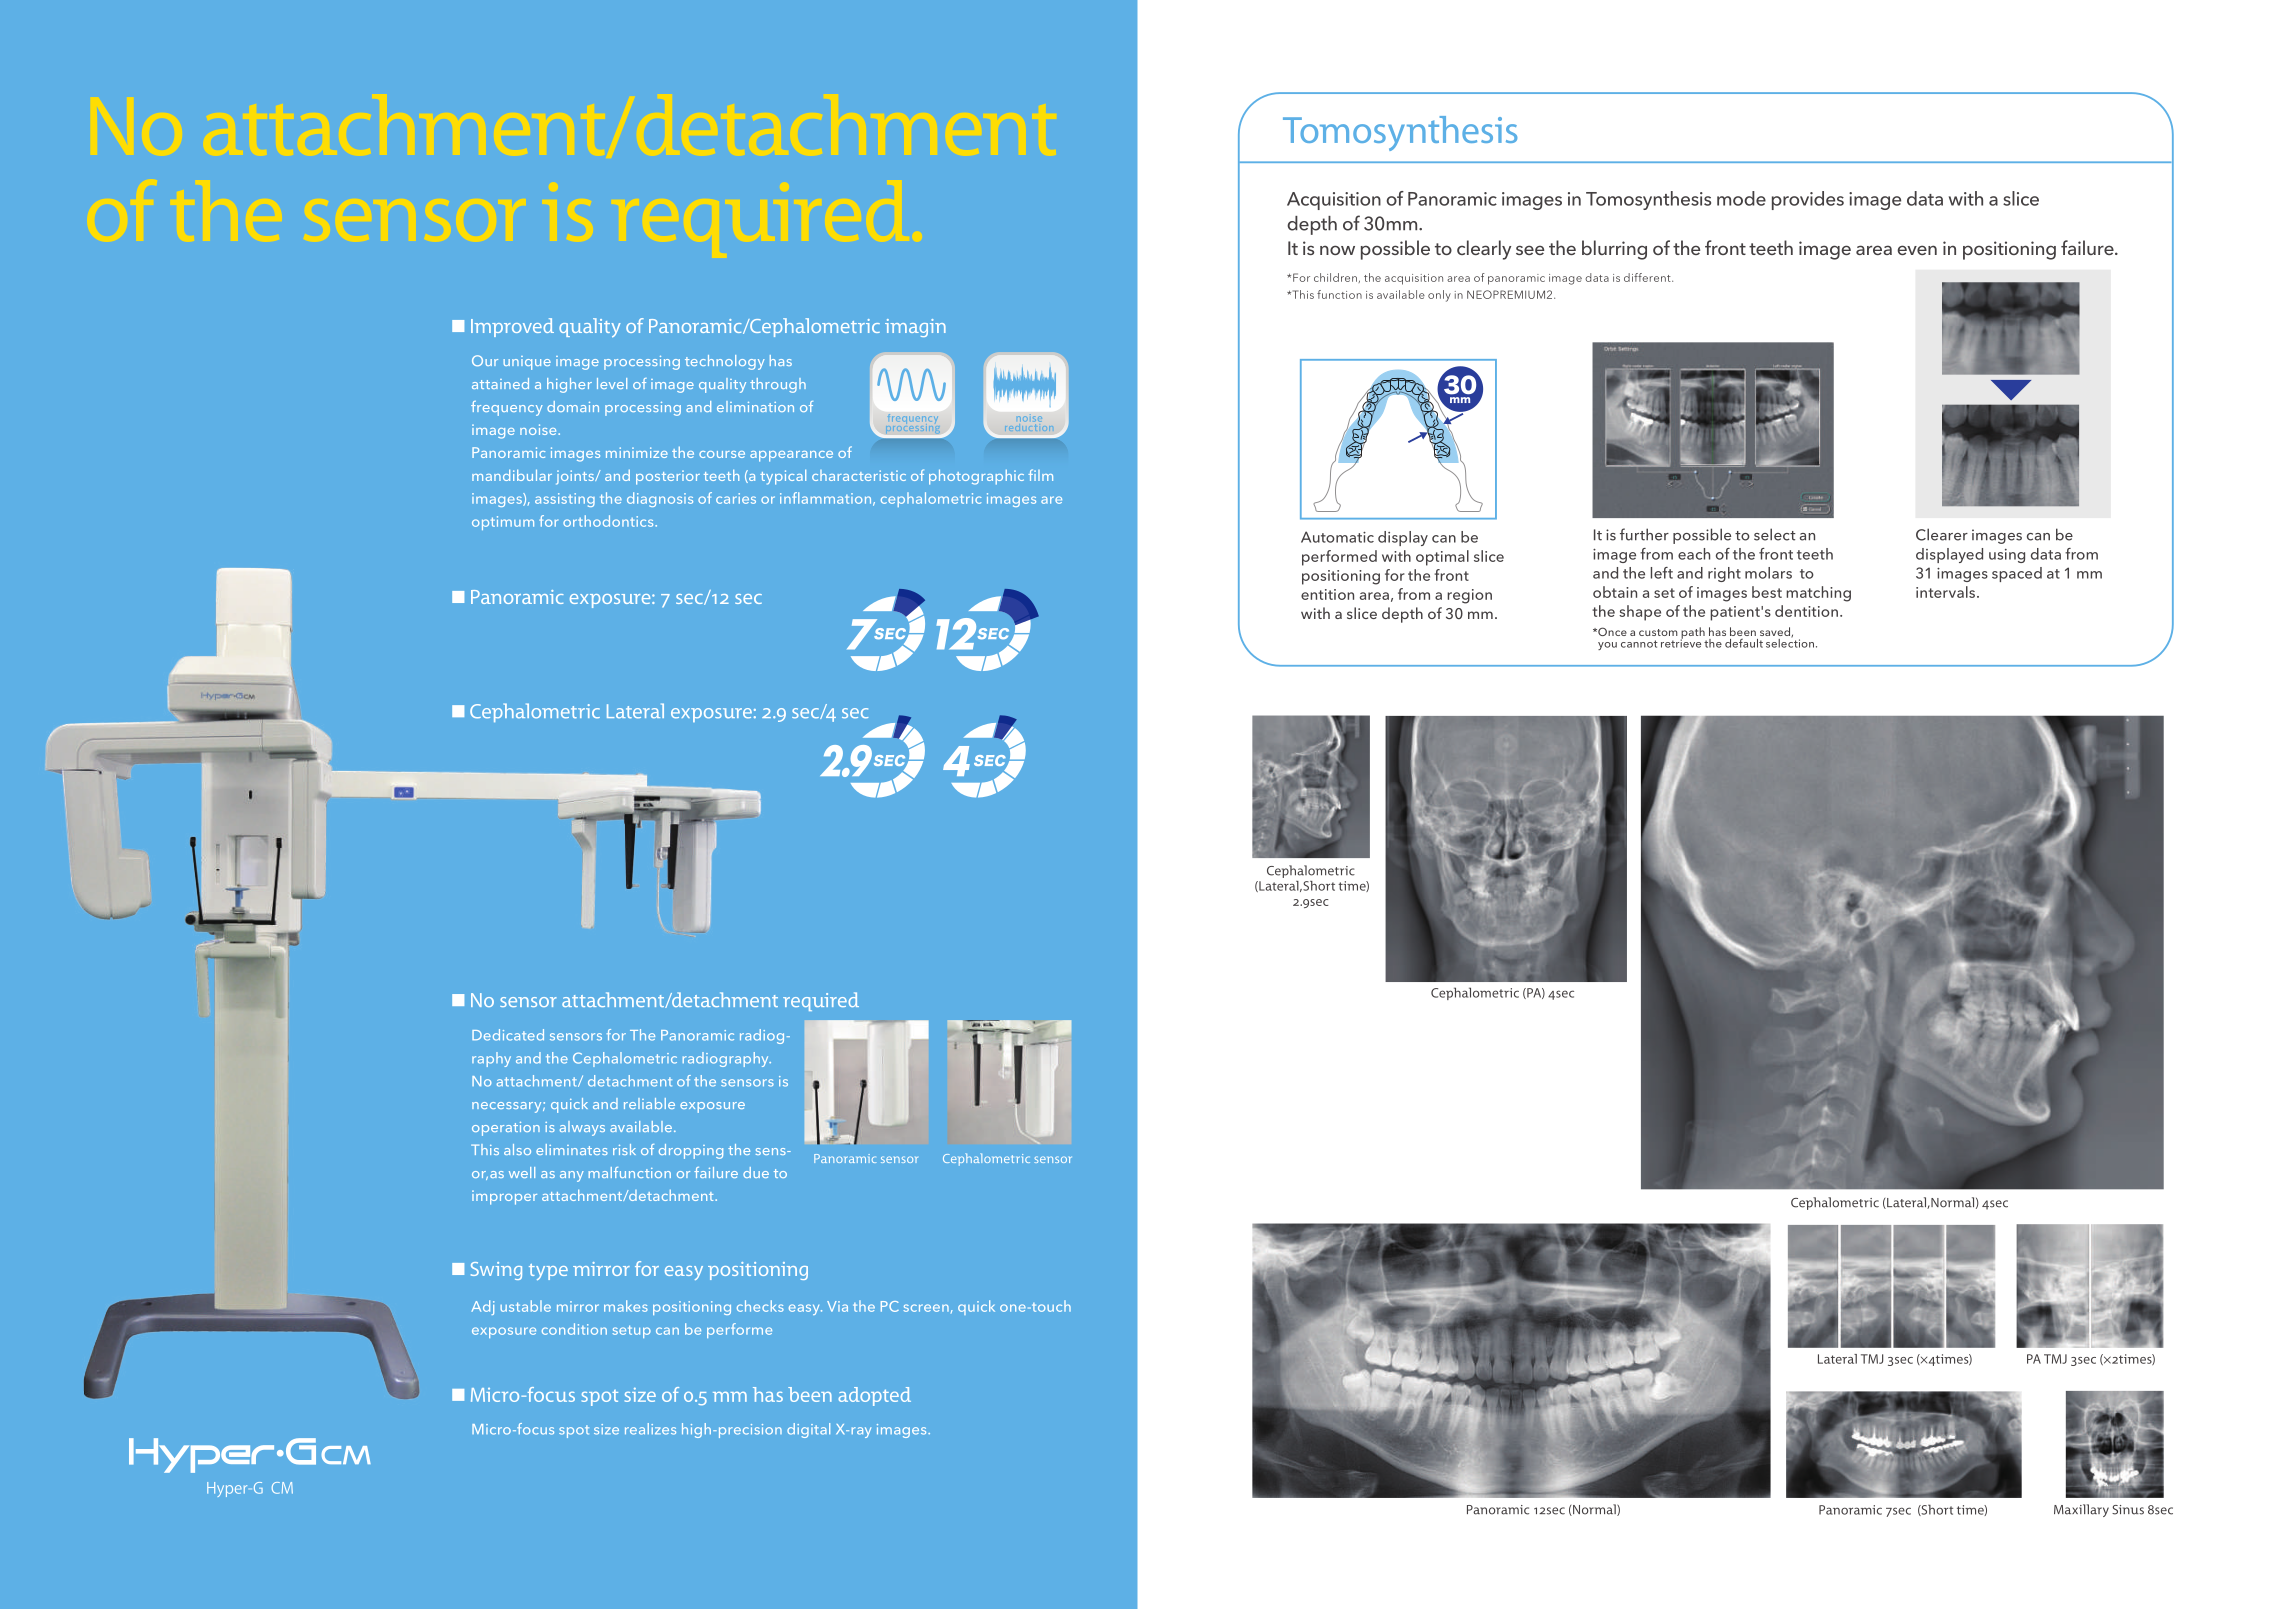 Image resolution: width=2275 pixels, height=1609 pixels. I want to click on realizes, so click(650, 1429).
